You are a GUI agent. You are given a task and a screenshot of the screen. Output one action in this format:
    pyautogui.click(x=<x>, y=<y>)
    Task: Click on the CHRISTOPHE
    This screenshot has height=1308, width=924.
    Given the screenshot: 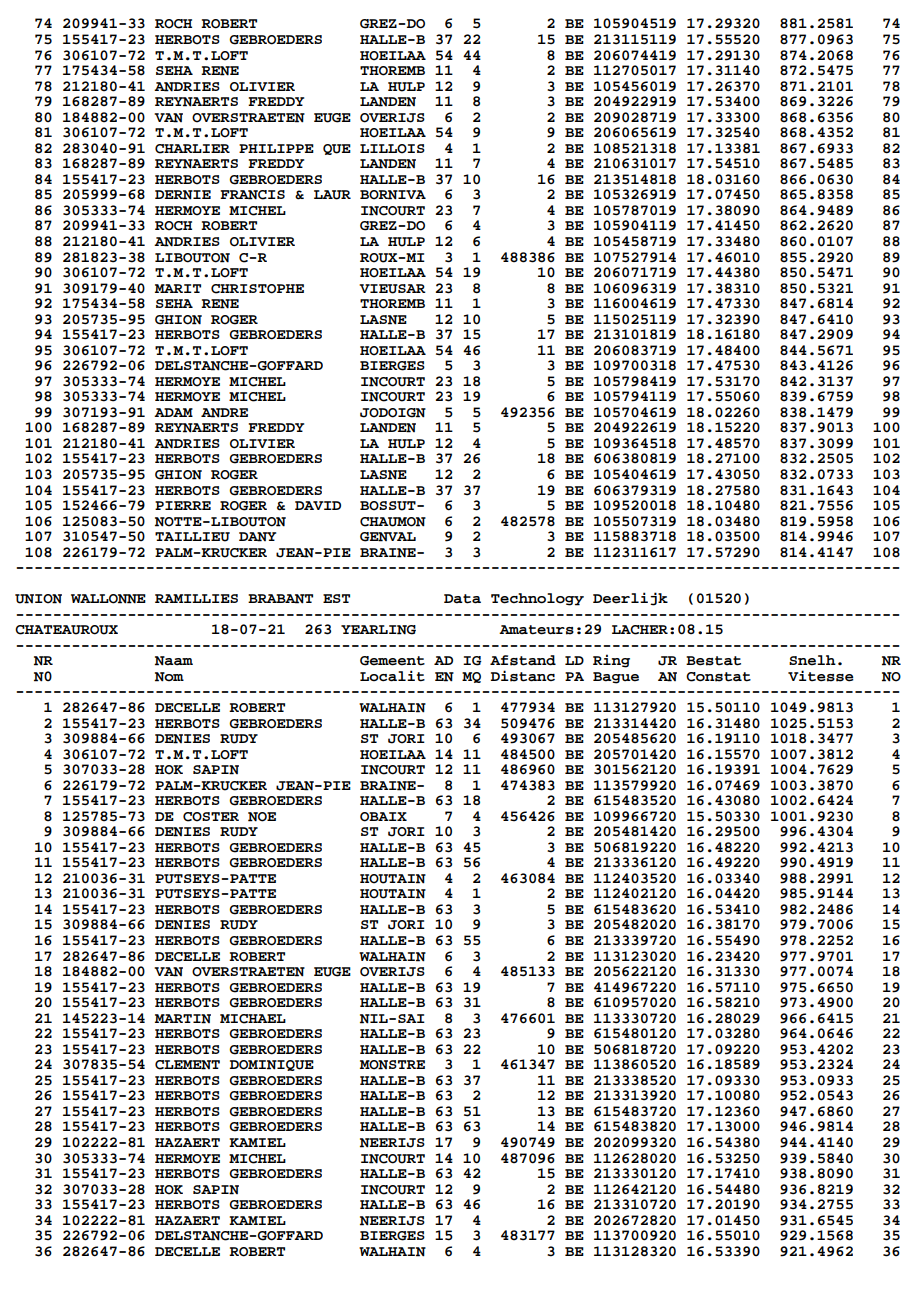 What is the action you would take?
    pyautogui.click(x=257, y=289)
